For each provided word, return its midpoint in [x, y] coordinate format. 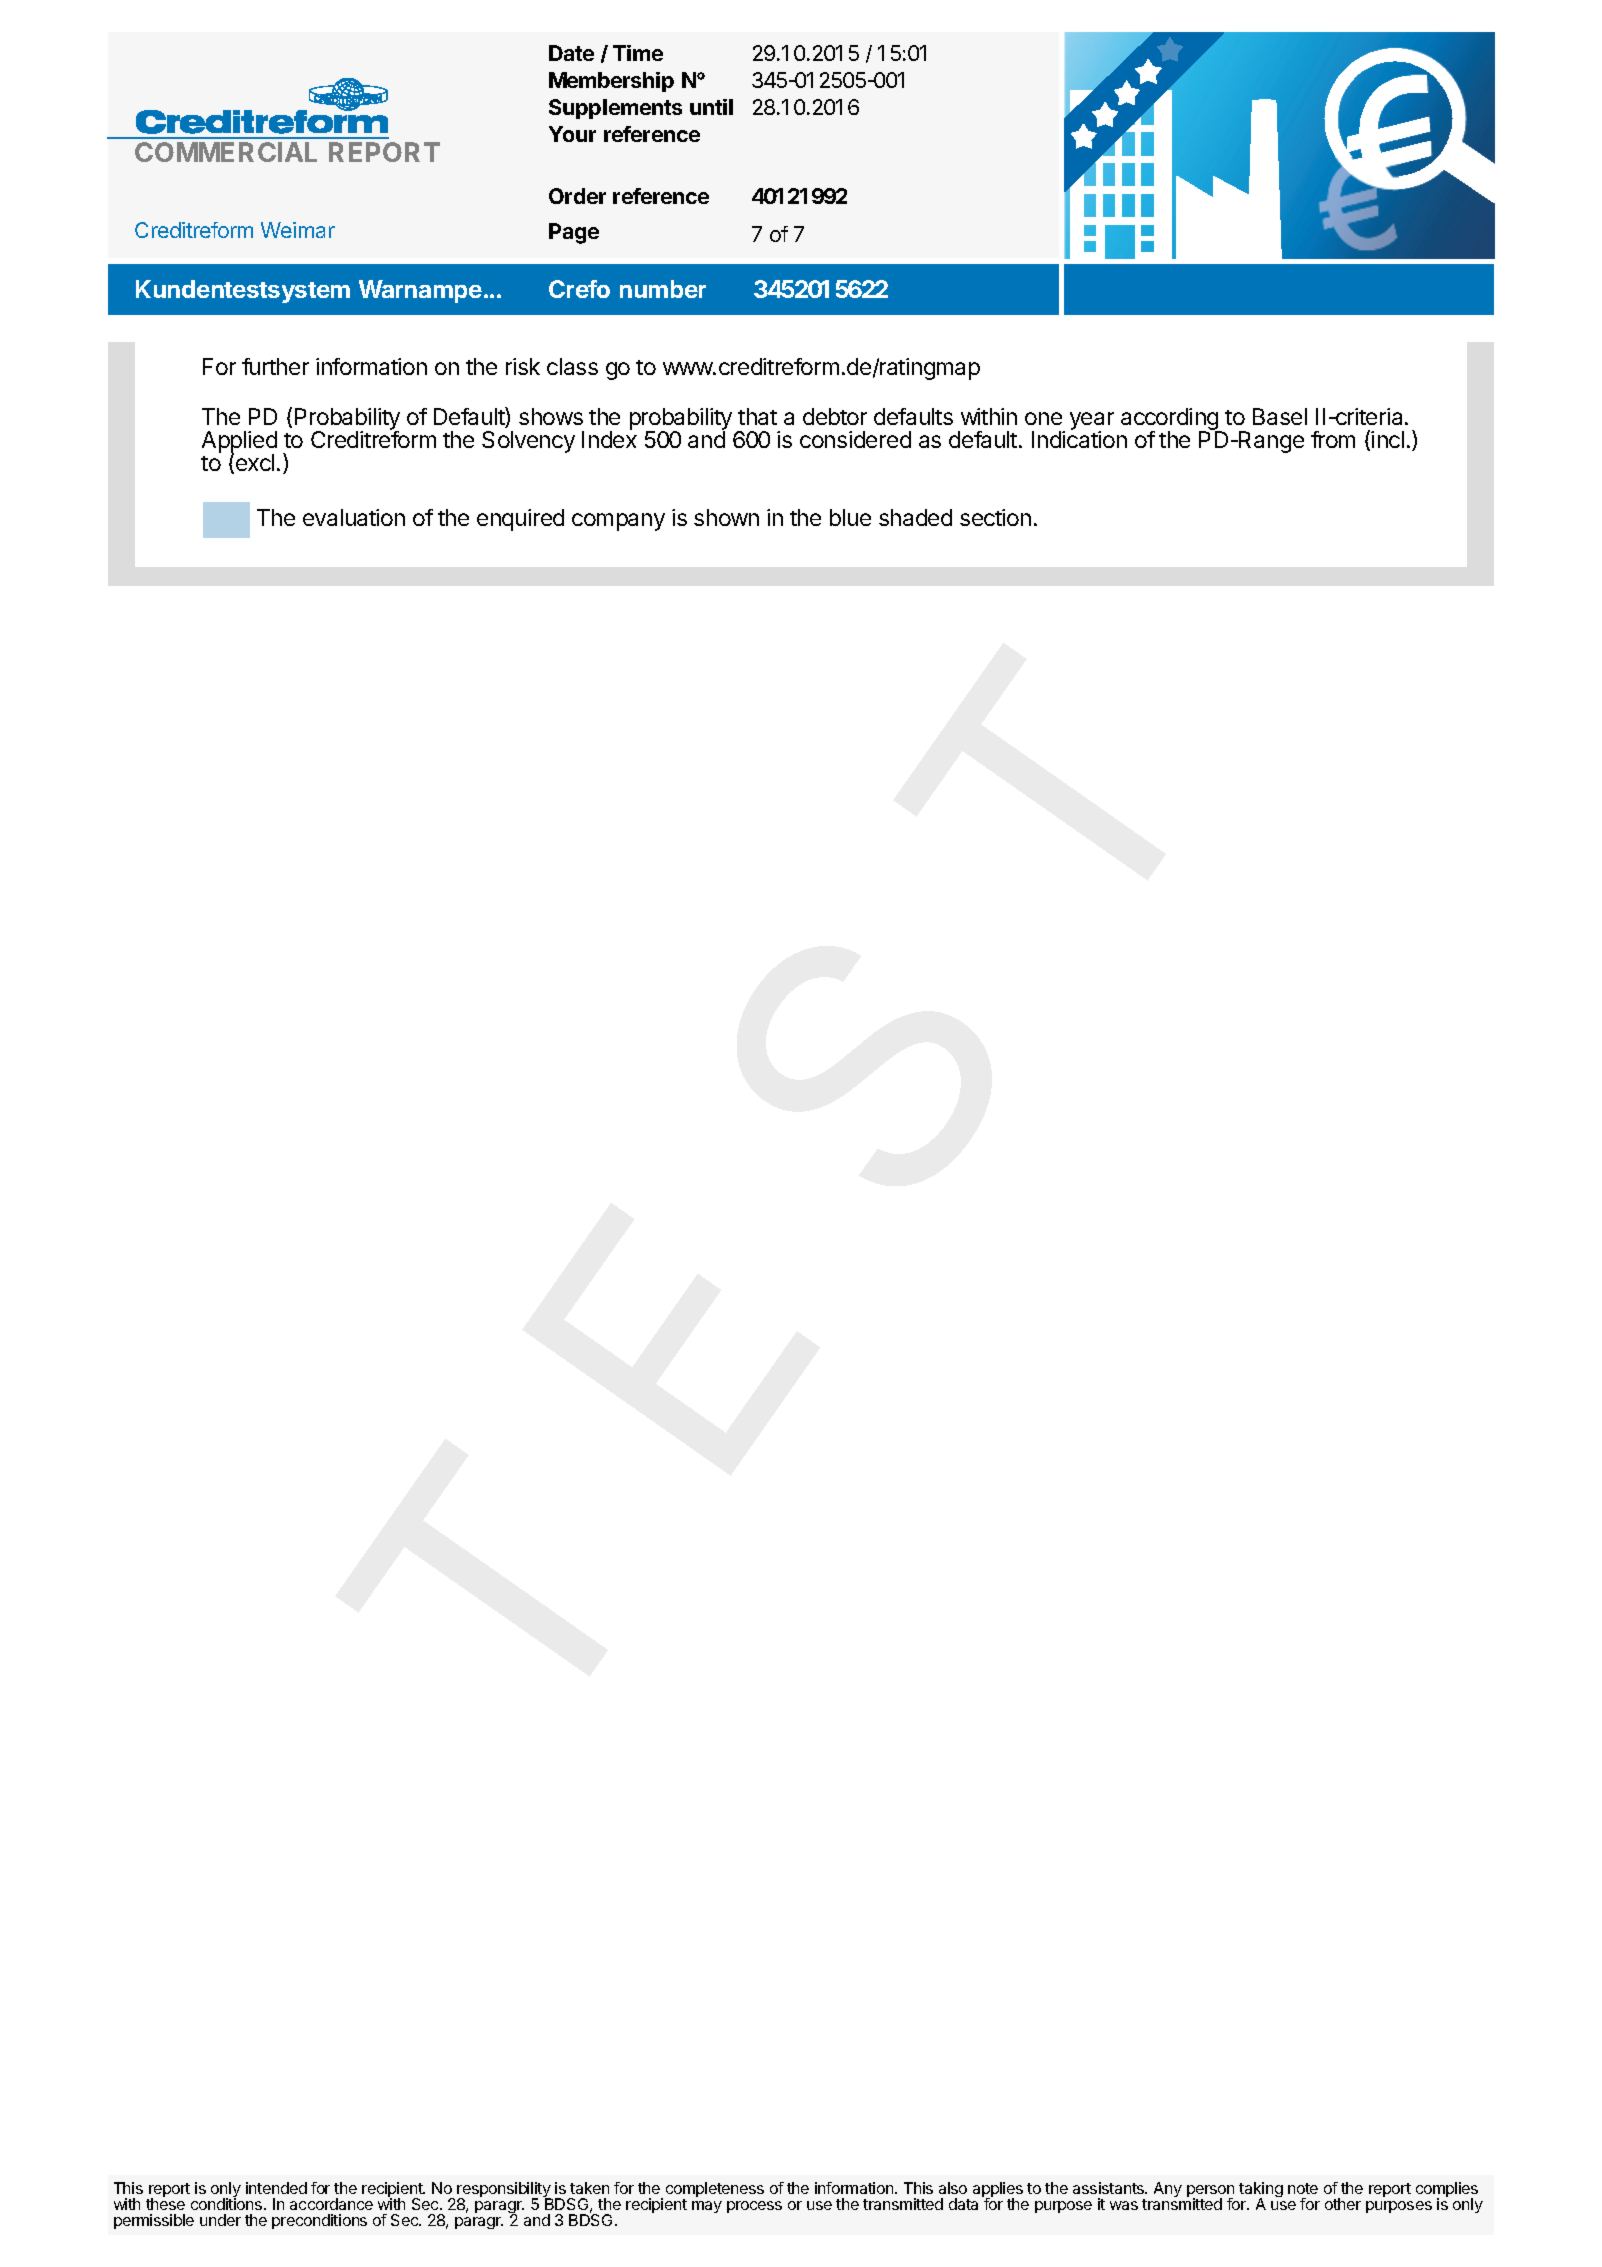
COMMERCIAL [226, 152]
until [711, 107]
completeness [715, 2191]
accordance [331, 2204]
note [1303, 2188]
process [754, 2207]
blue [850, 517]
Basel [1280, 416]
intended [276, 2188]
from [1333, 439]
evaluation [354, 517]
